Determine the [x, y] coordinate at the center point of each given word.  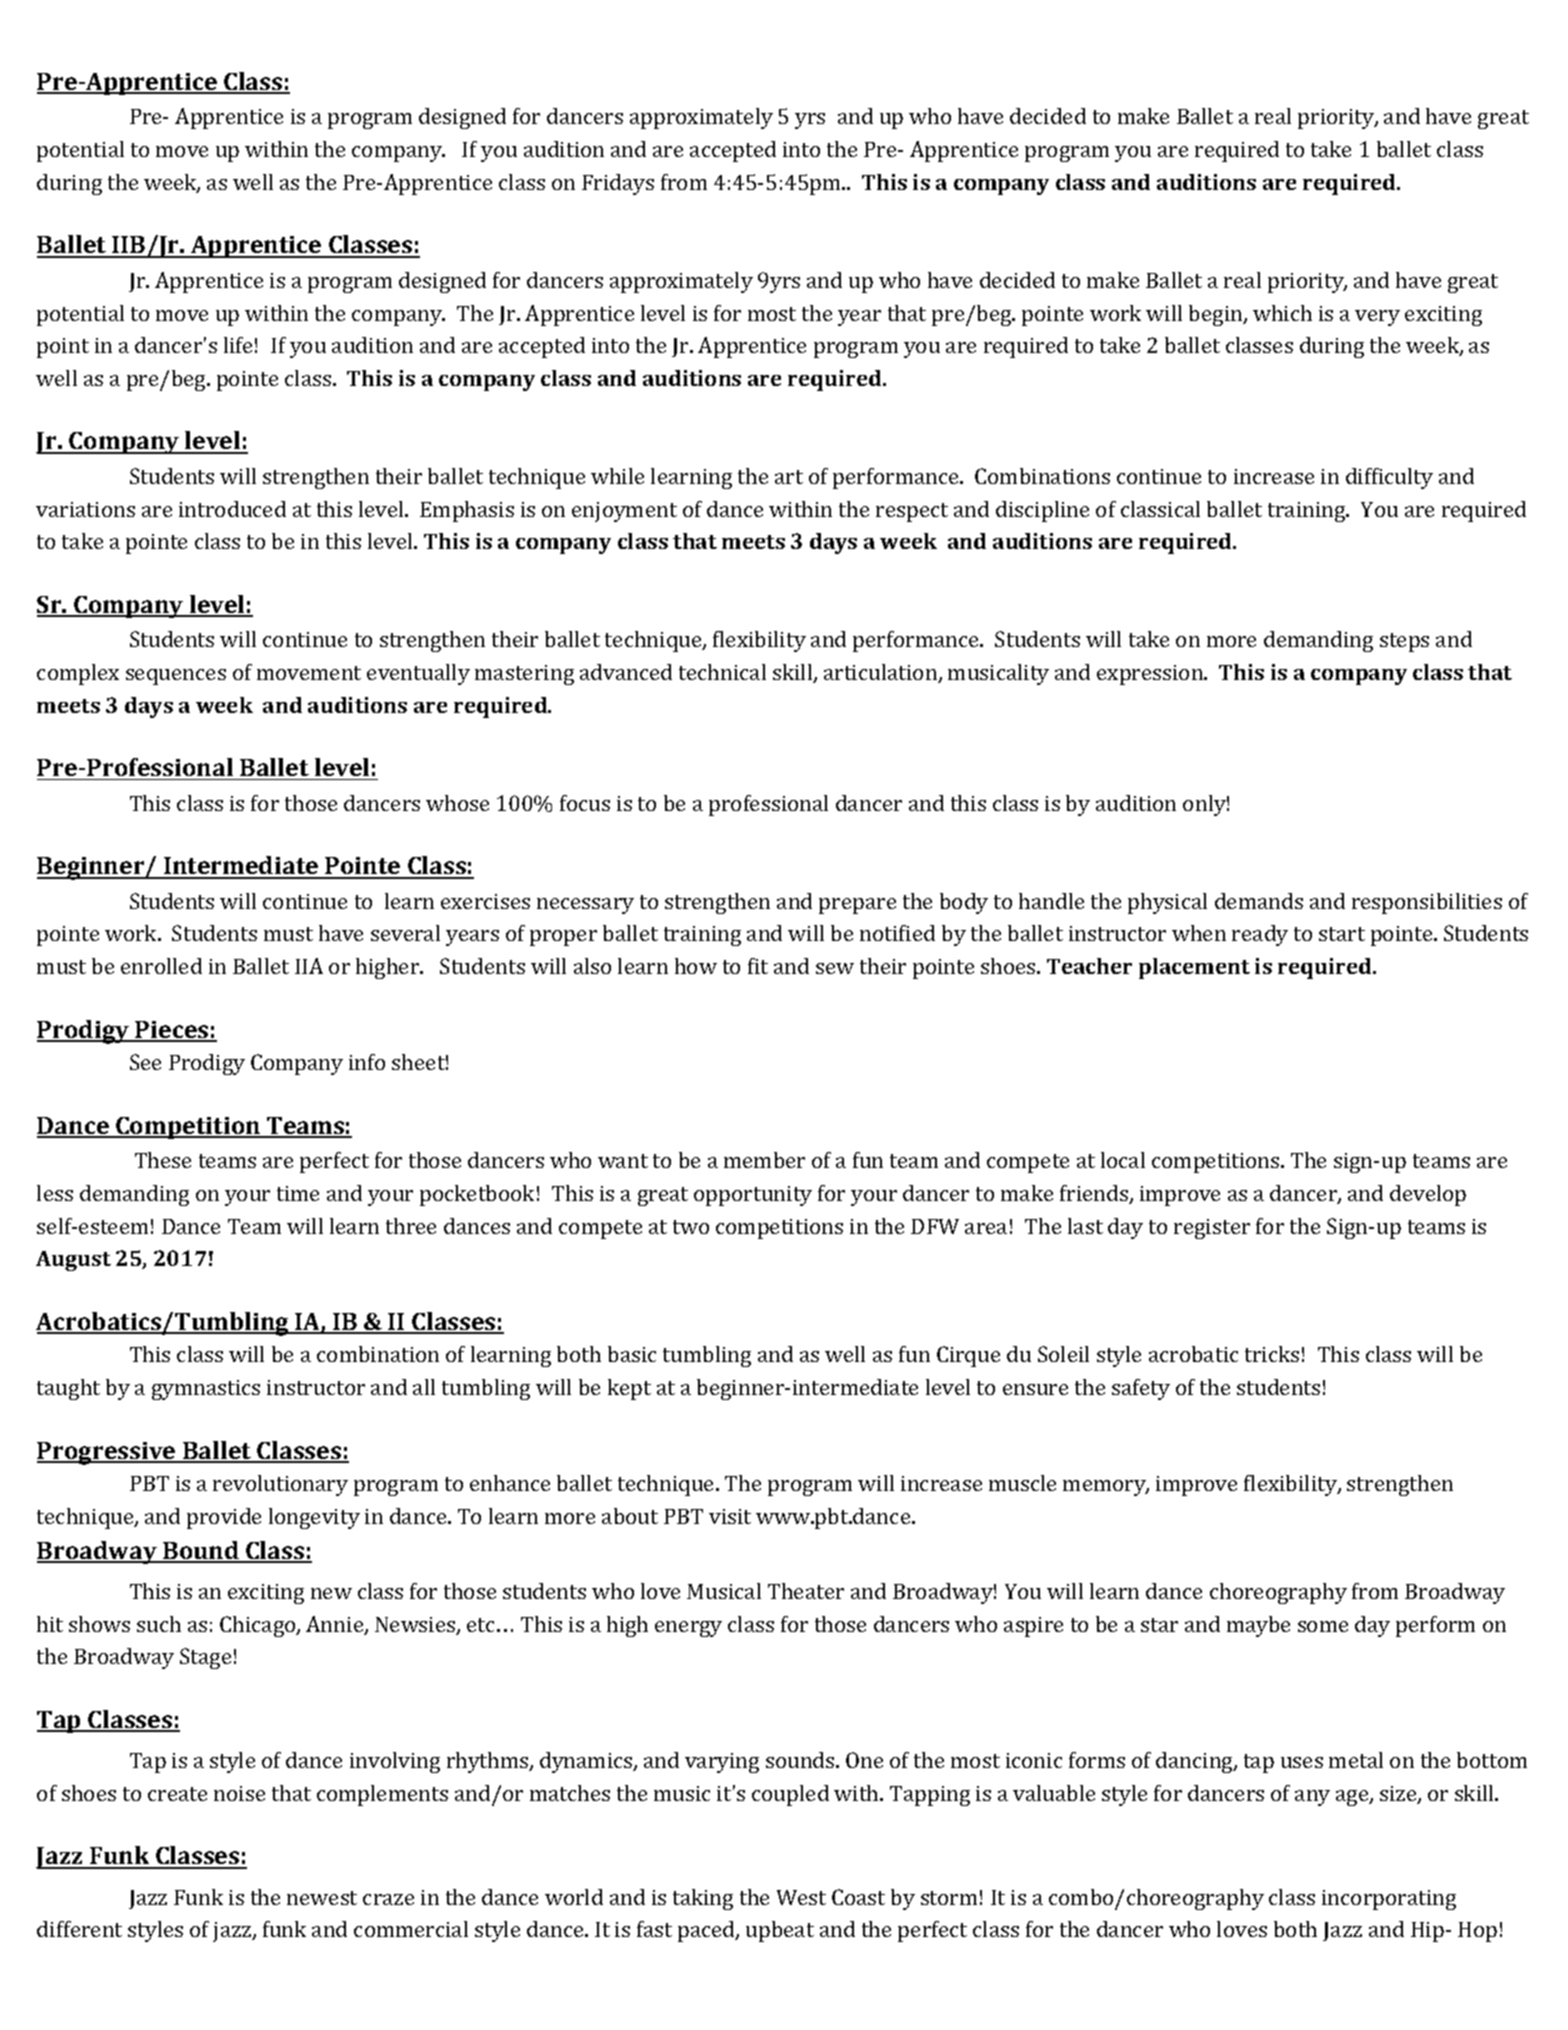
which [1282, 313]
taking [703, 1899]
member [764, 1160]
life [238, 345]
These [163, 1160]
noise [239, 1793]
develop [1428, 1195]
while [617, 476]
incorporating [1389, 1900]
